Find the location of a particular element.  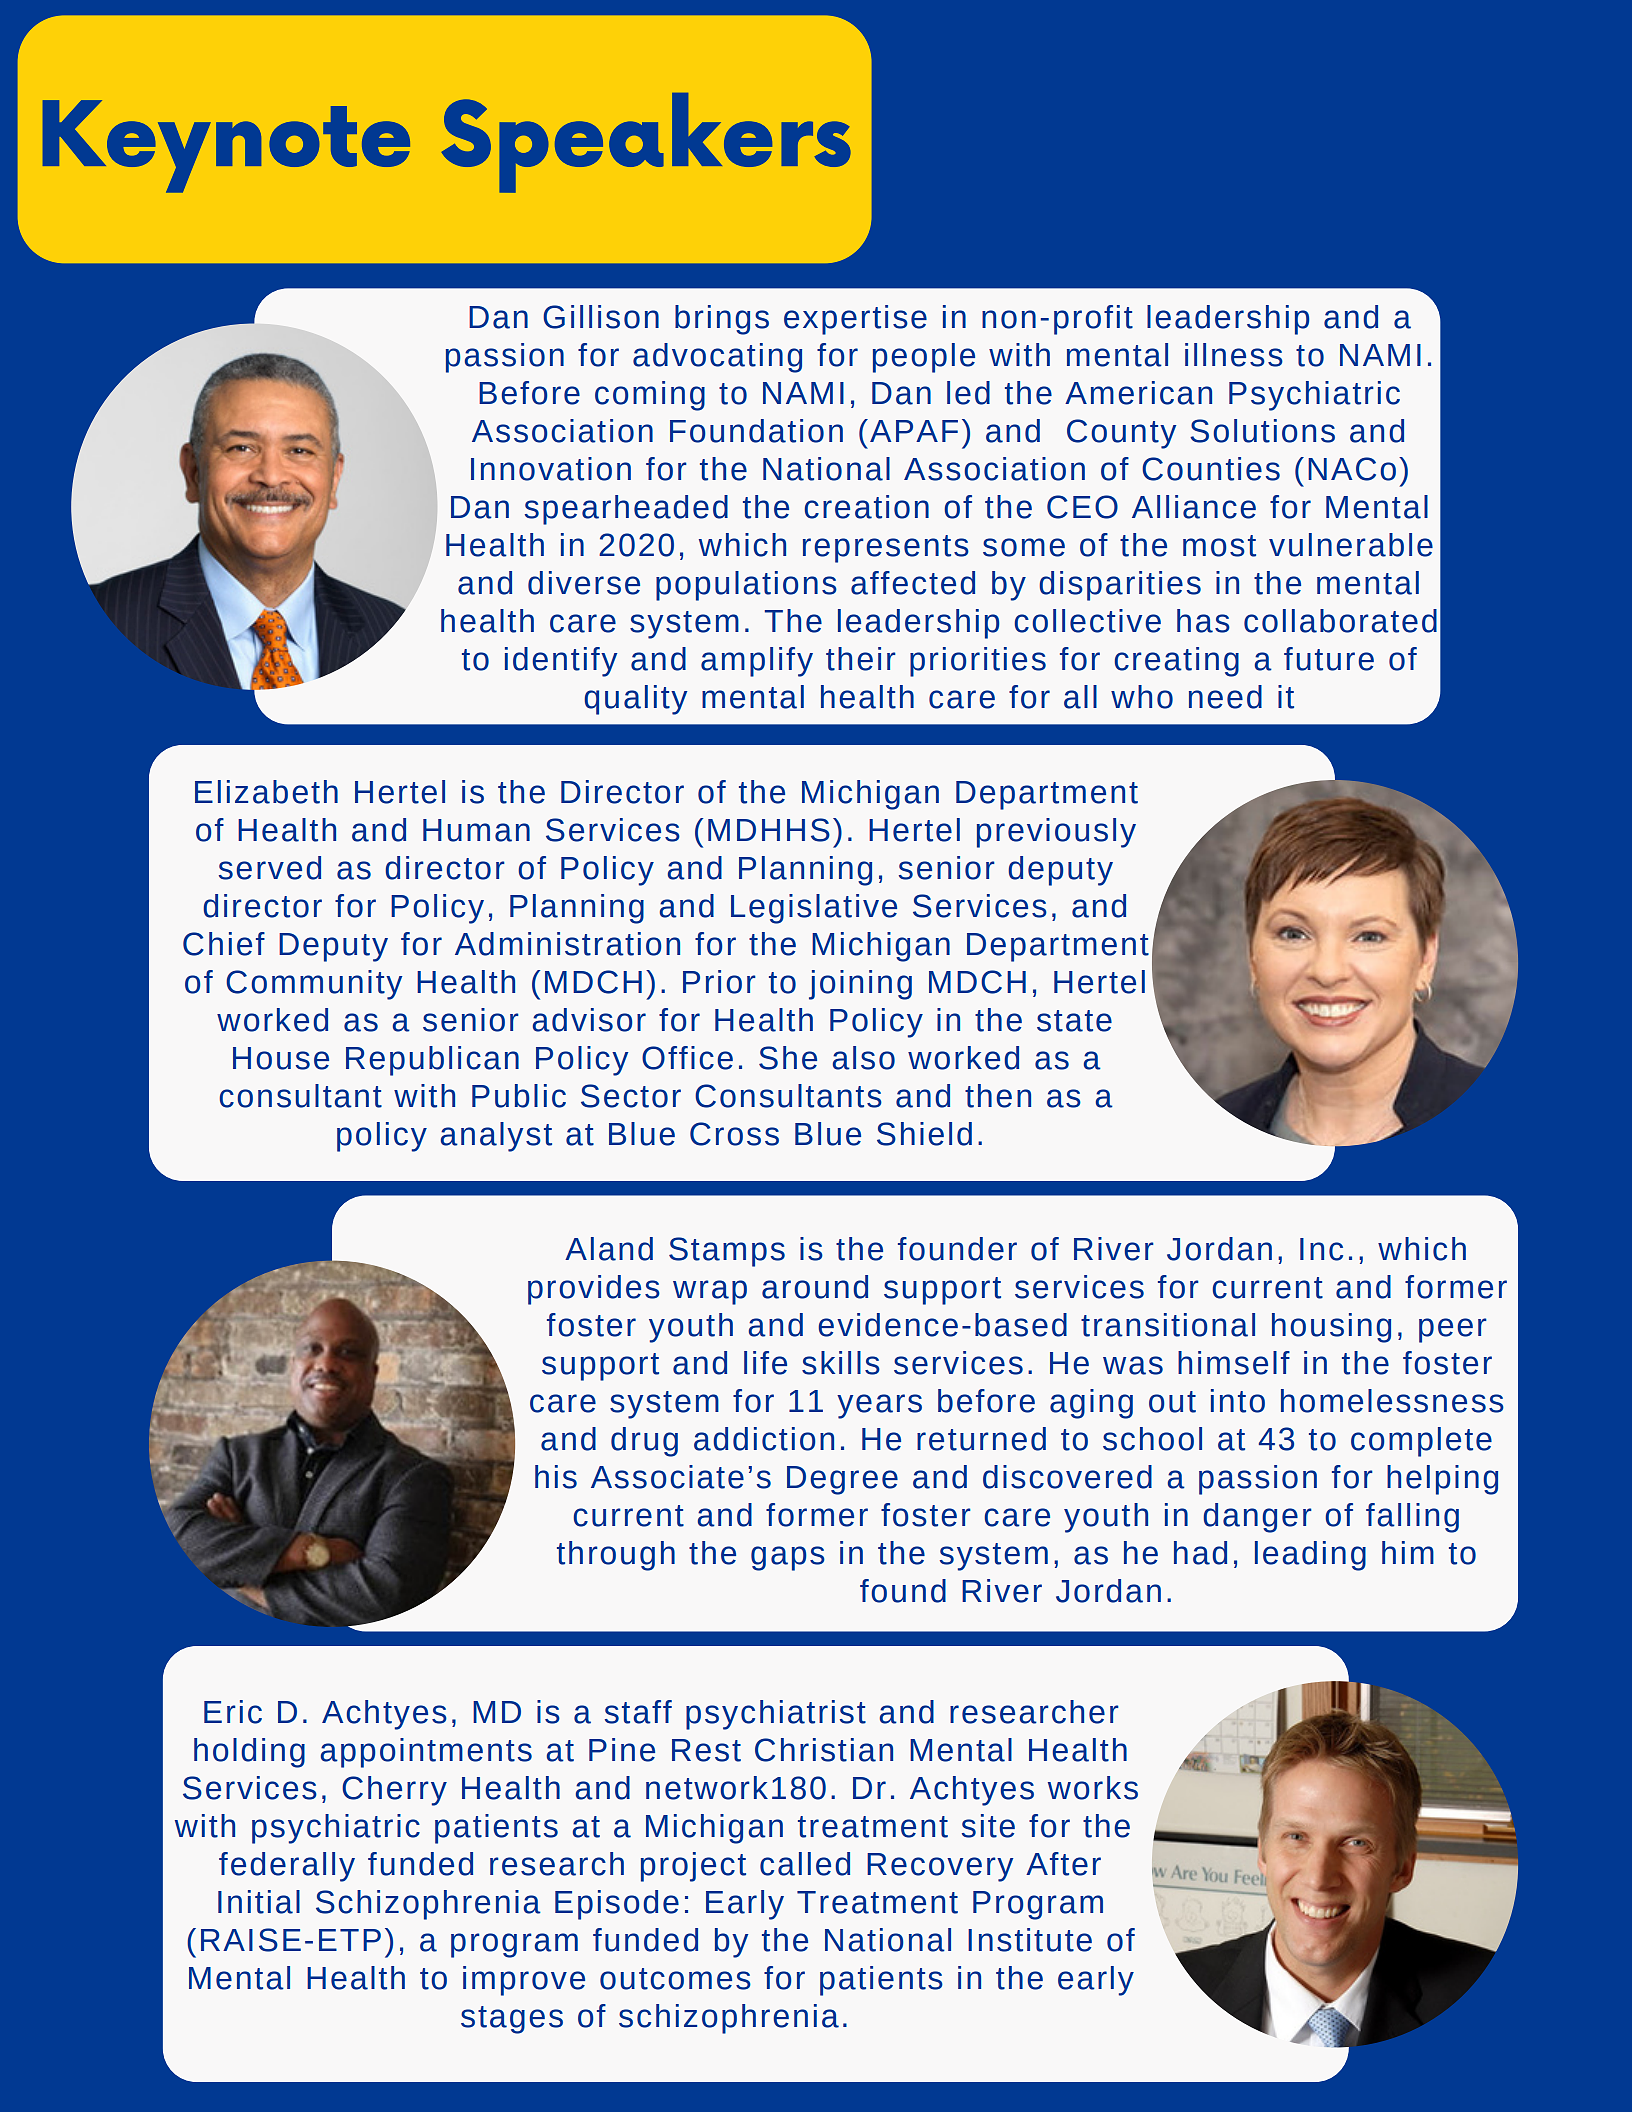

represents is located at coordinates (886, 549).
